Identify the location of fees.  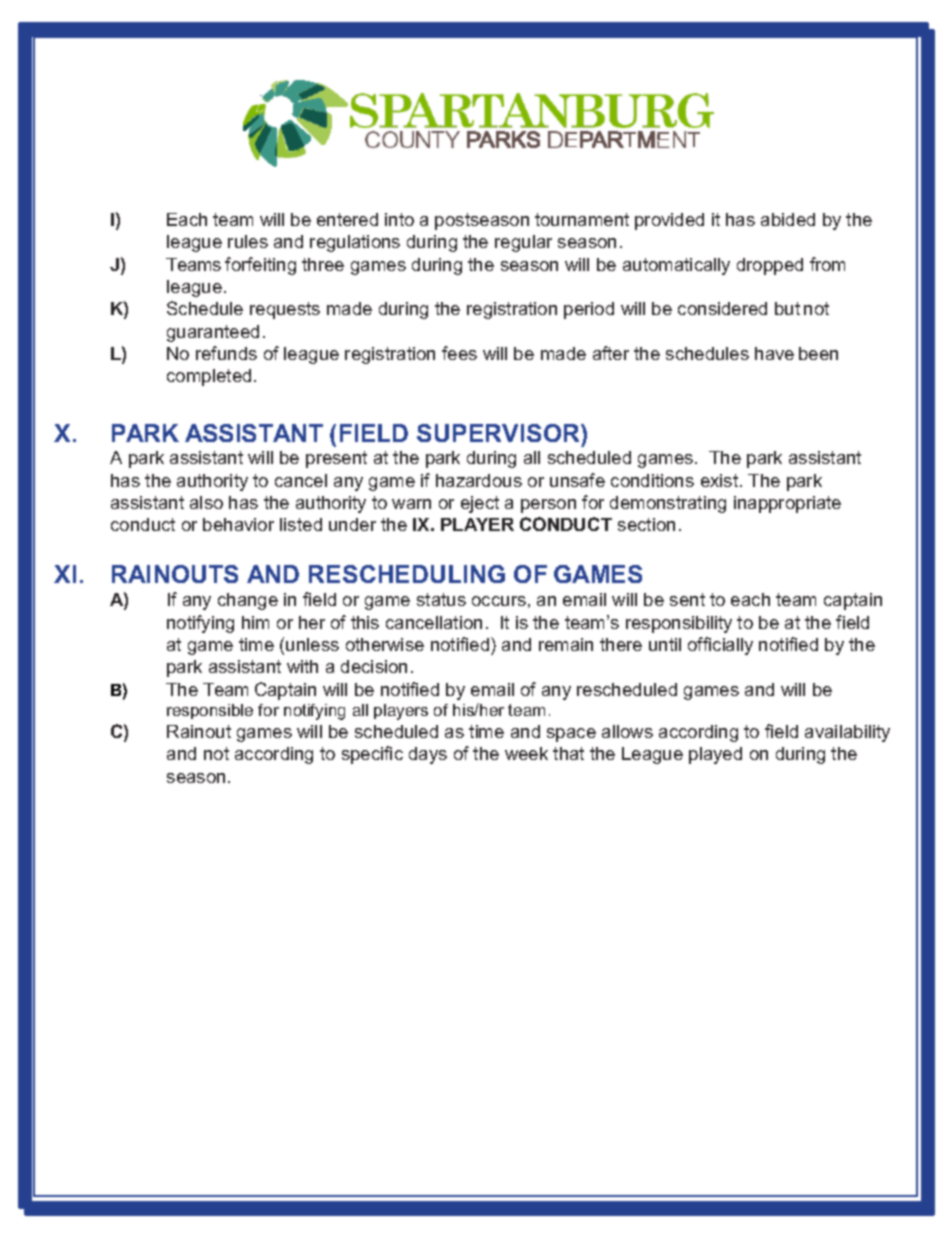
(459, 353).
